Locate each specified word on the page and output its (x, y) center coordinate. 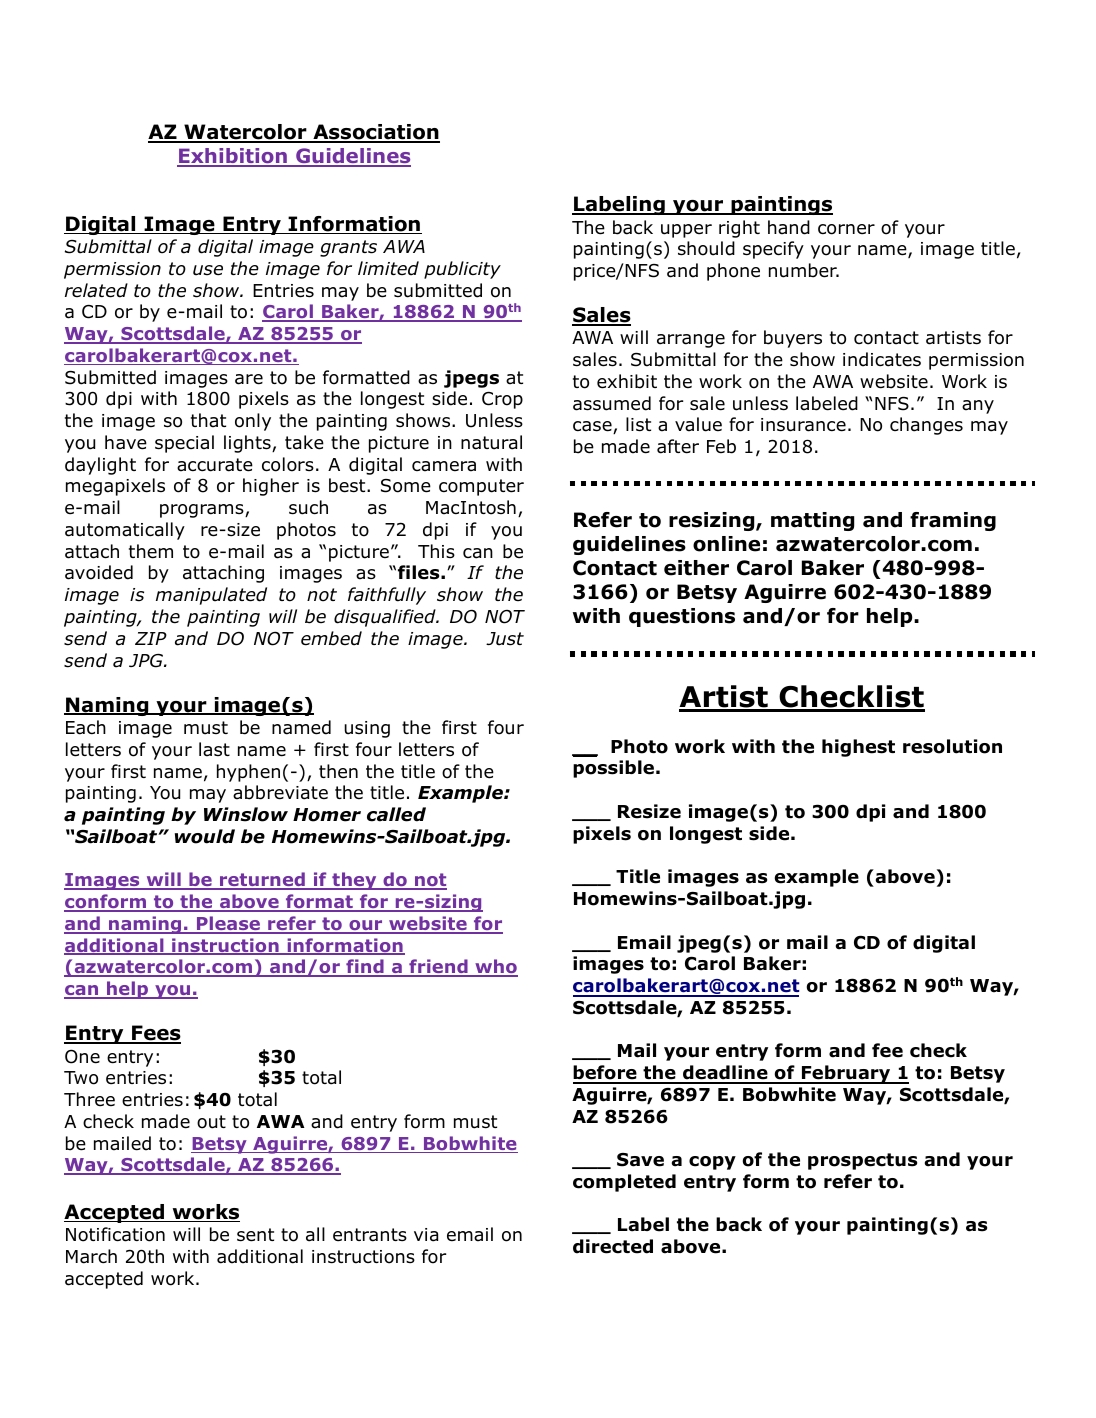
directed (613, 1246)
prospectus (862, 1161)
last (214, 749)
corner (846, 229)
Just (505, 639)
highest (858, 748)
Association (375, 133)
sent (255, 1235)
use (208, 270)
